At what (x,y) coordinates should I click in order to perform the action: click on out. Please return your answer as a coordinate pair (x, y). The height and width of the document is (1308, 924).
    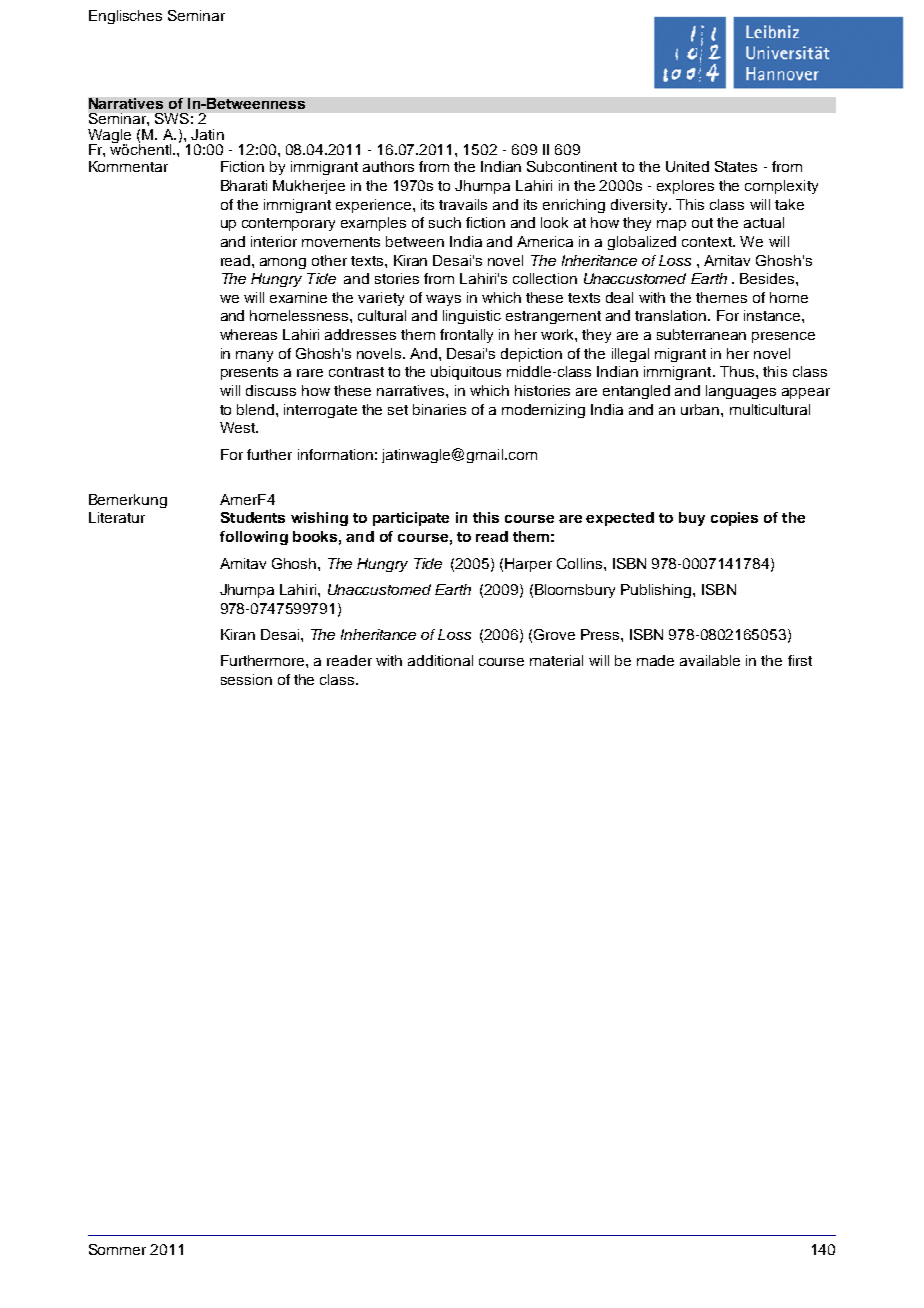
    Looking at the image, I should click on (702, 223).
